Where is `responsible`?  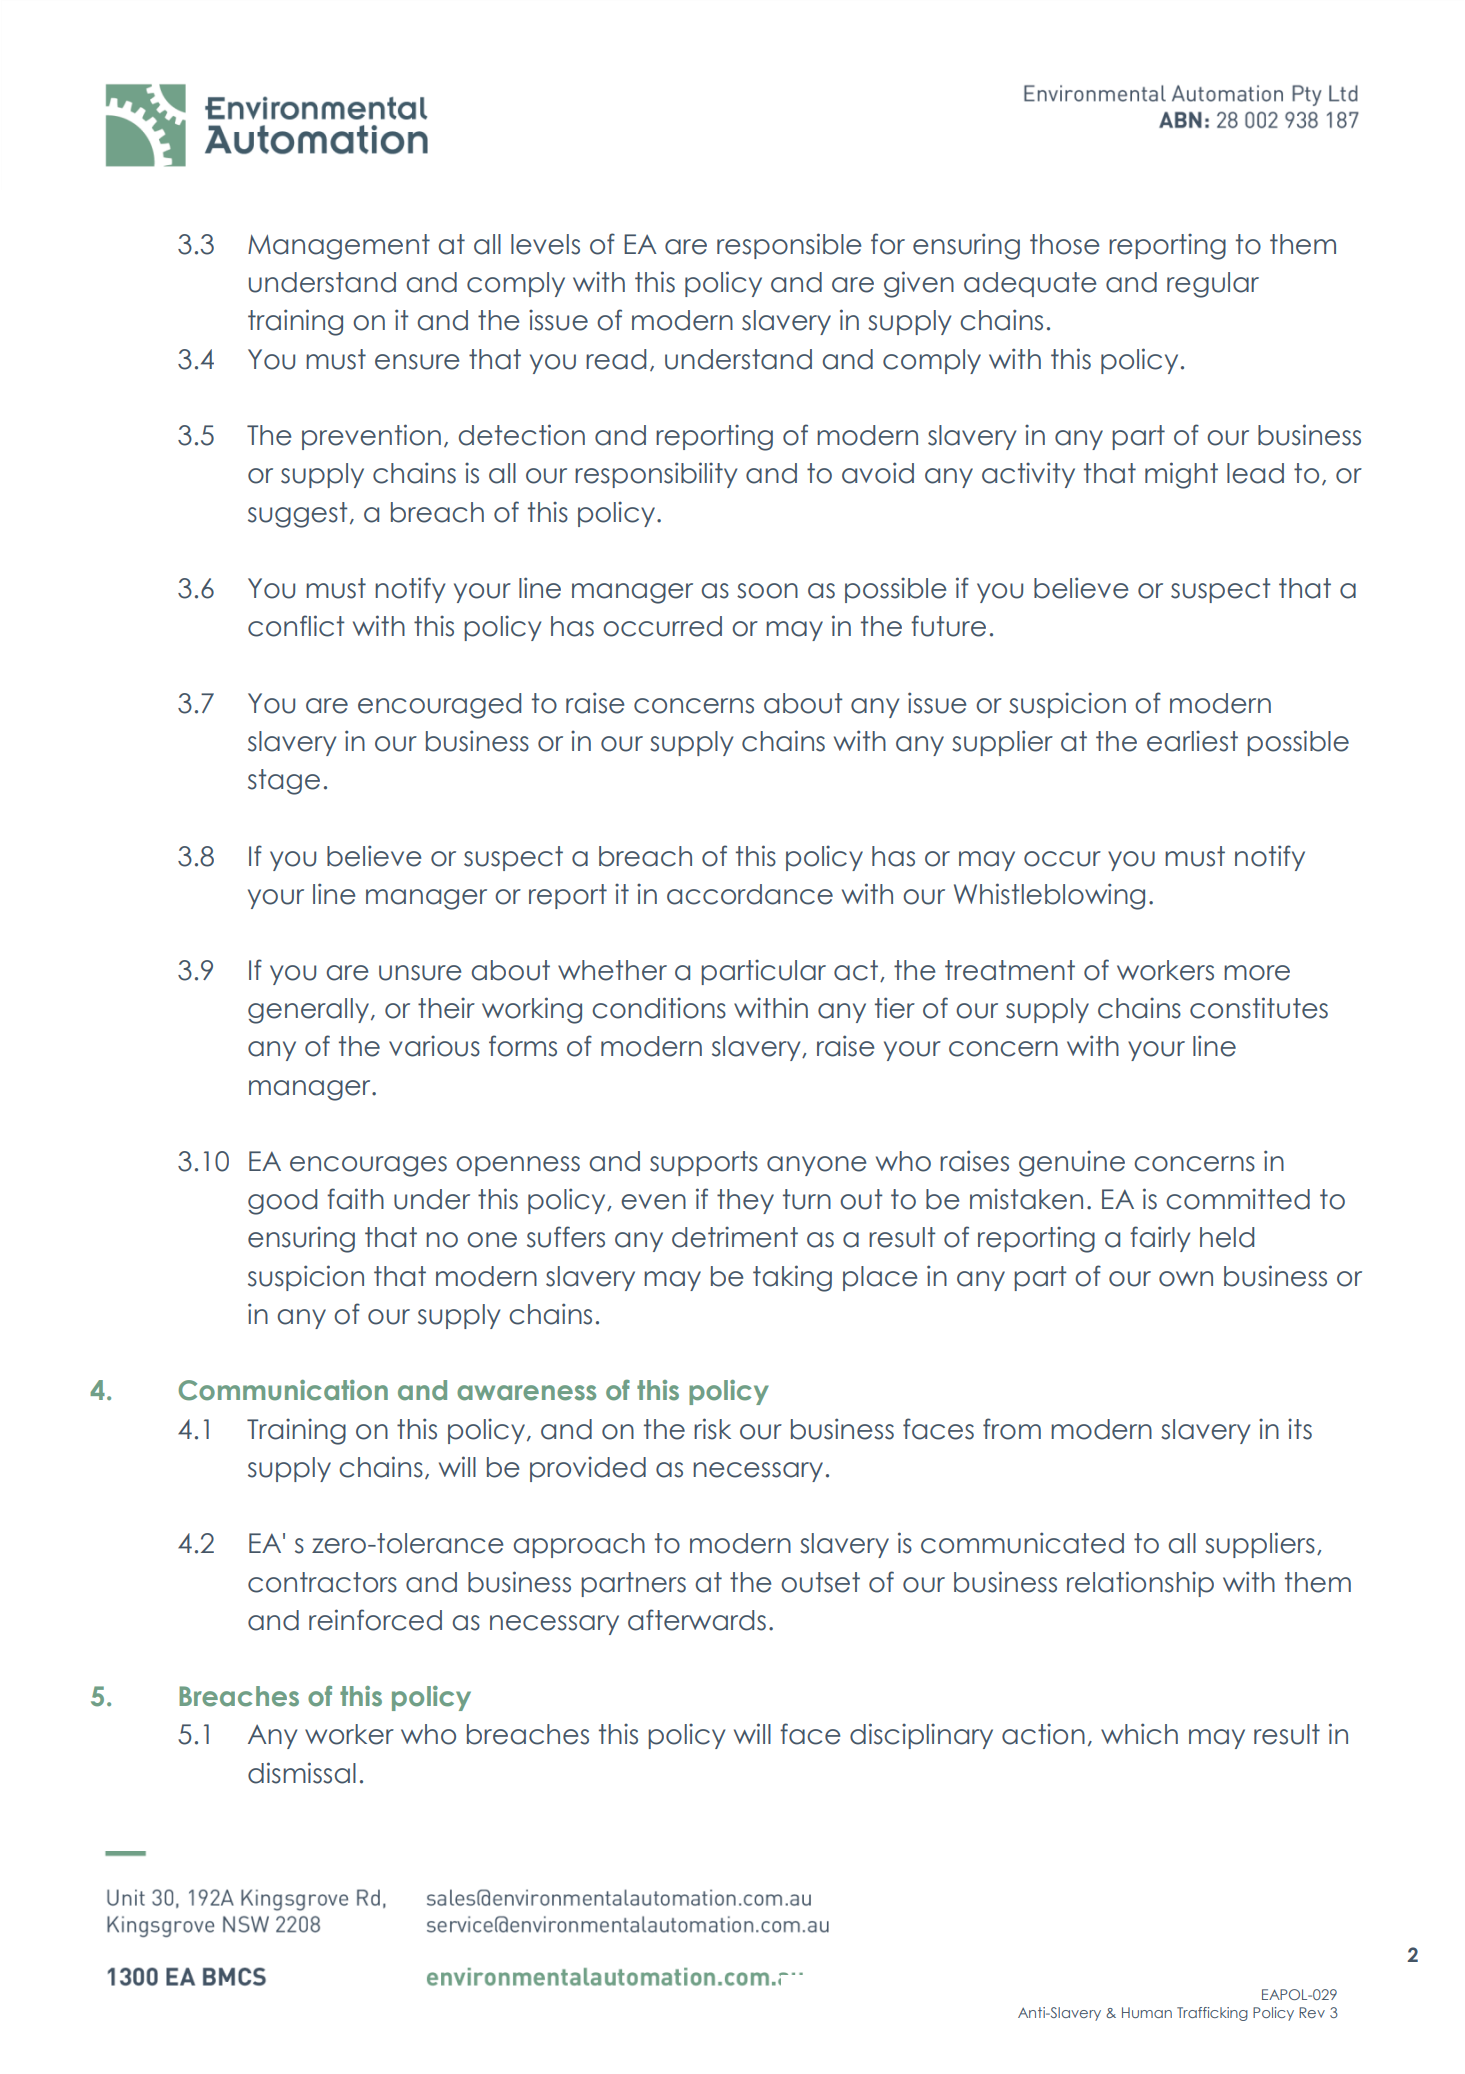
responsible is located at coordinates (789, 246).
